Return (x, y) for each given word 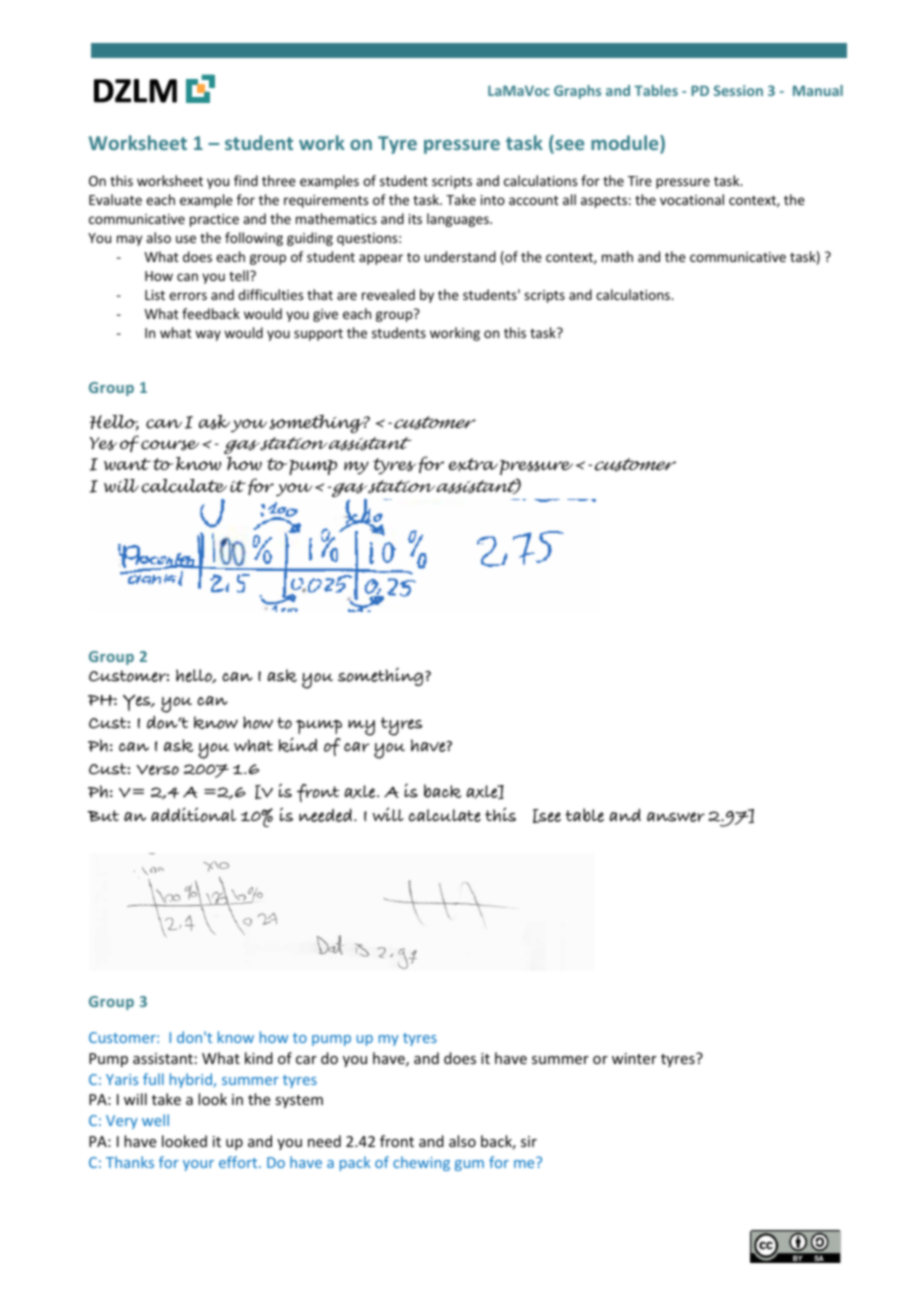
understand (460, 256)
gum (469, 1165)
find (246, 180)
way (208, 335)
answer (676, 817)
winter (634, 1058)
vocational (692, 199)
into (493, 200)
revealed (388, 294)
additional (193, 814)
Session (738, 90)
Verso (157, 770)
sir (529, 1141)
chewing (421, 1163)
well (155, 1120)
